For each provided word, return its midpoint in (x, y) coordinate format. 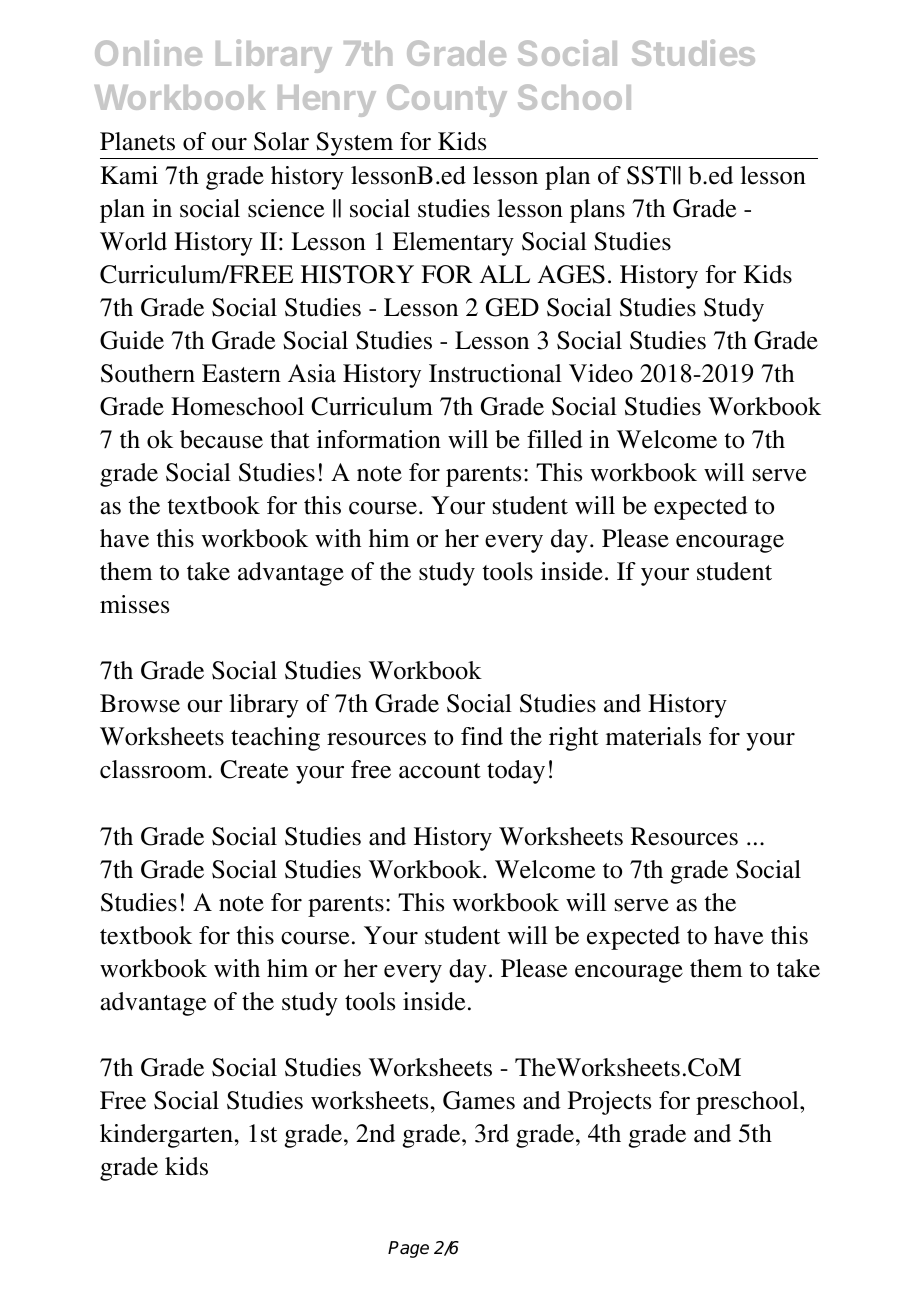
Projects (609, 1103)
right (574, 739)
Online (148, 52)
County (447, 100)
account (440, 771)
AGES (571, 274)
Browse (140, 703)
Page (408, 1249)
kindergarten (168, 1136)
